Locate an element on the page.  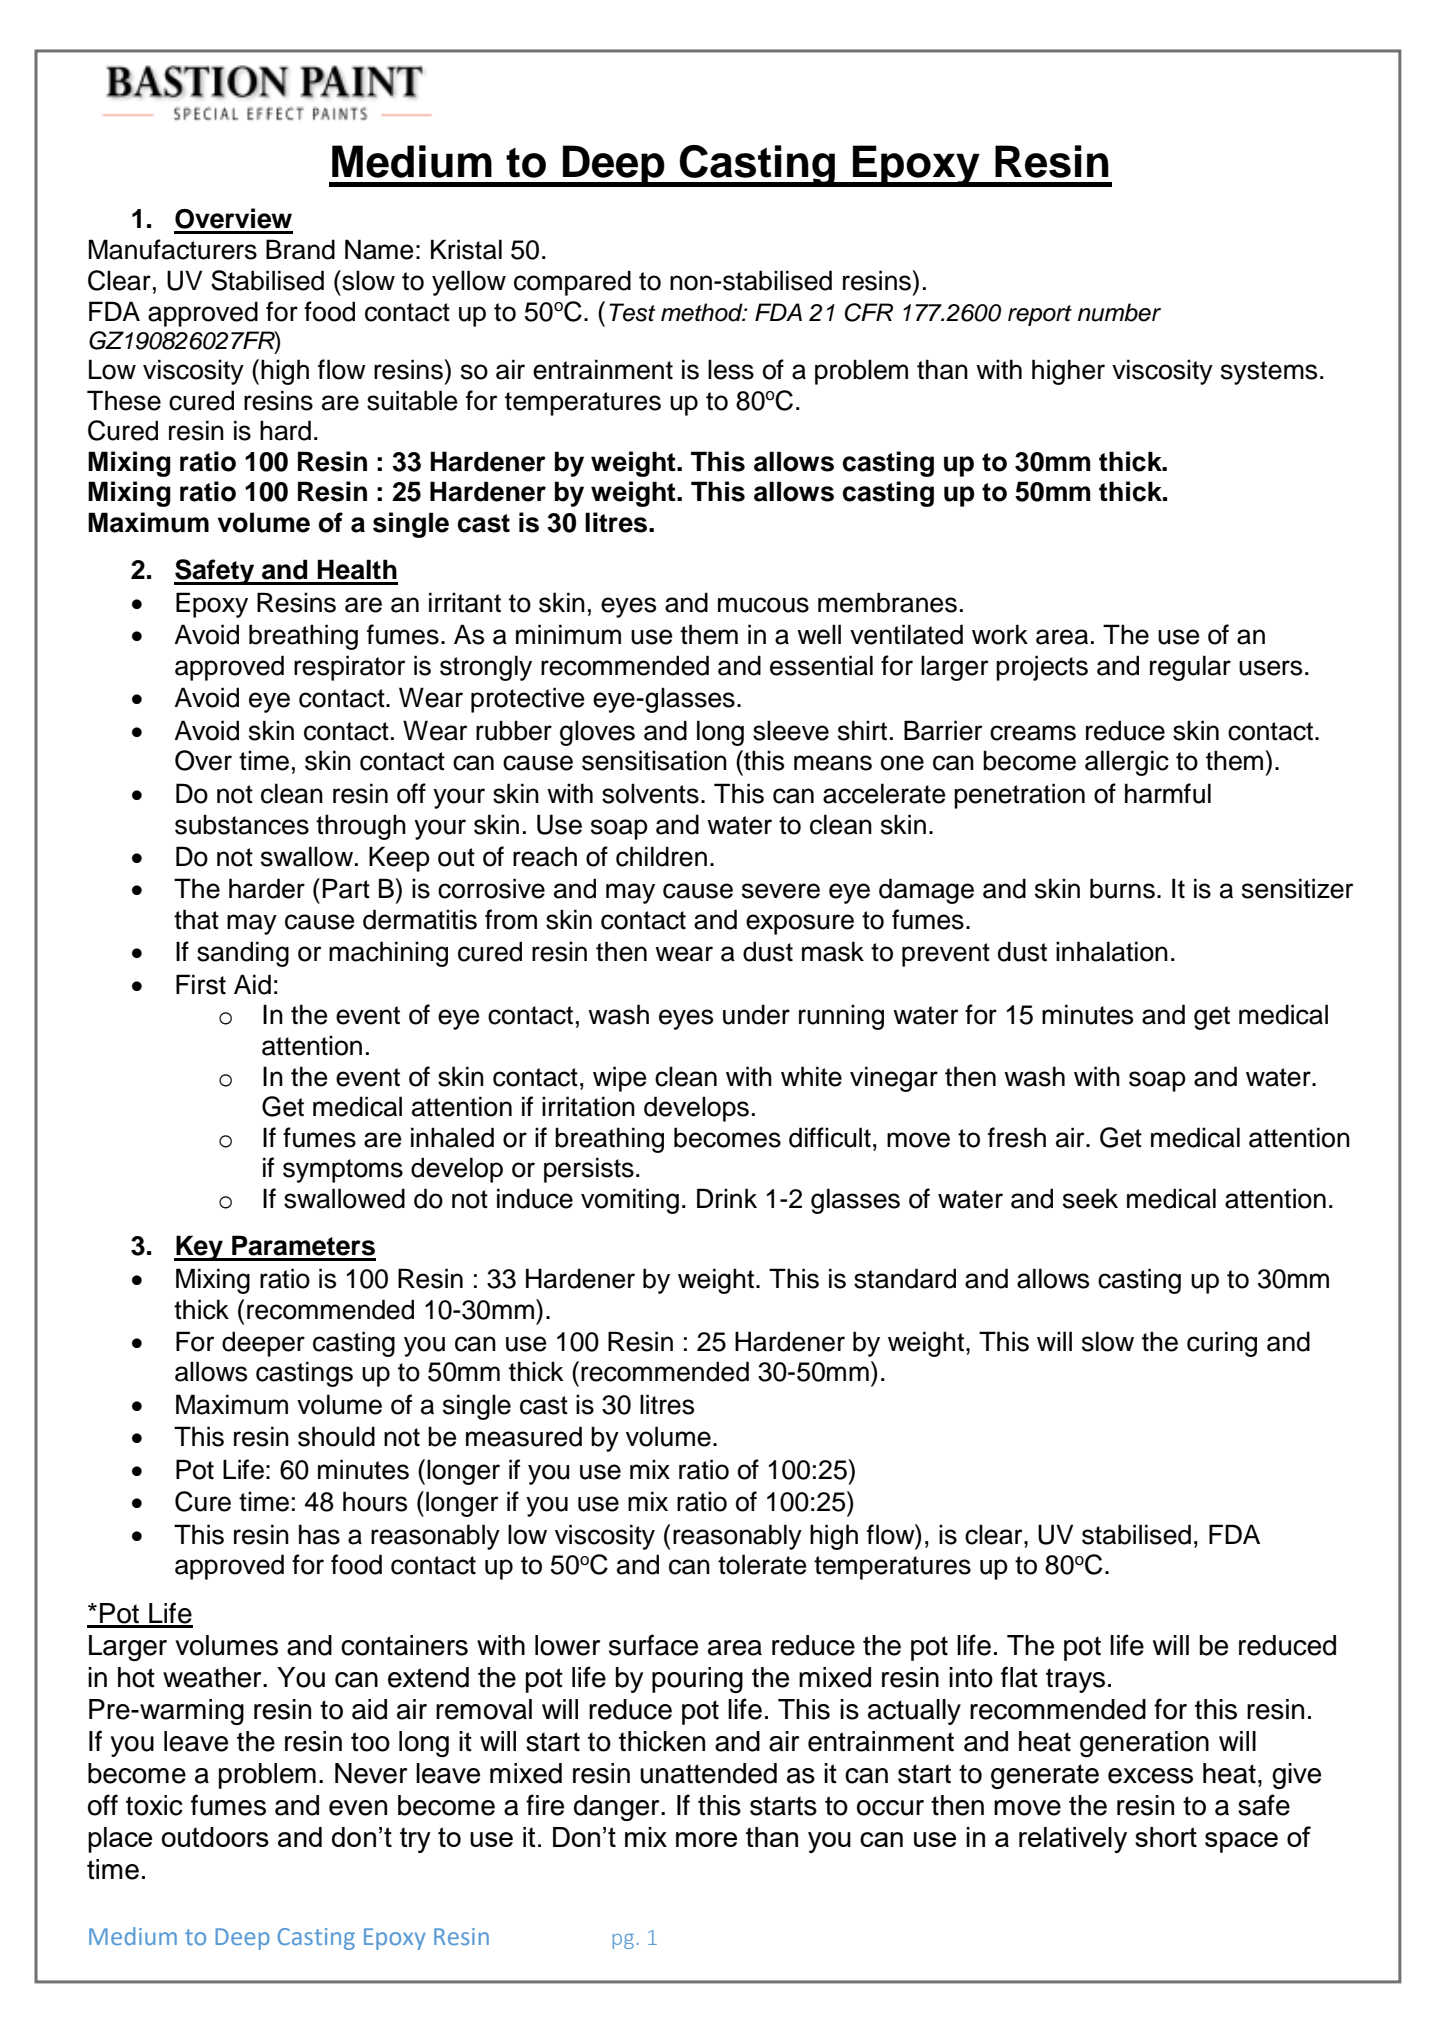
number is located at coordinates (1119, 312).
